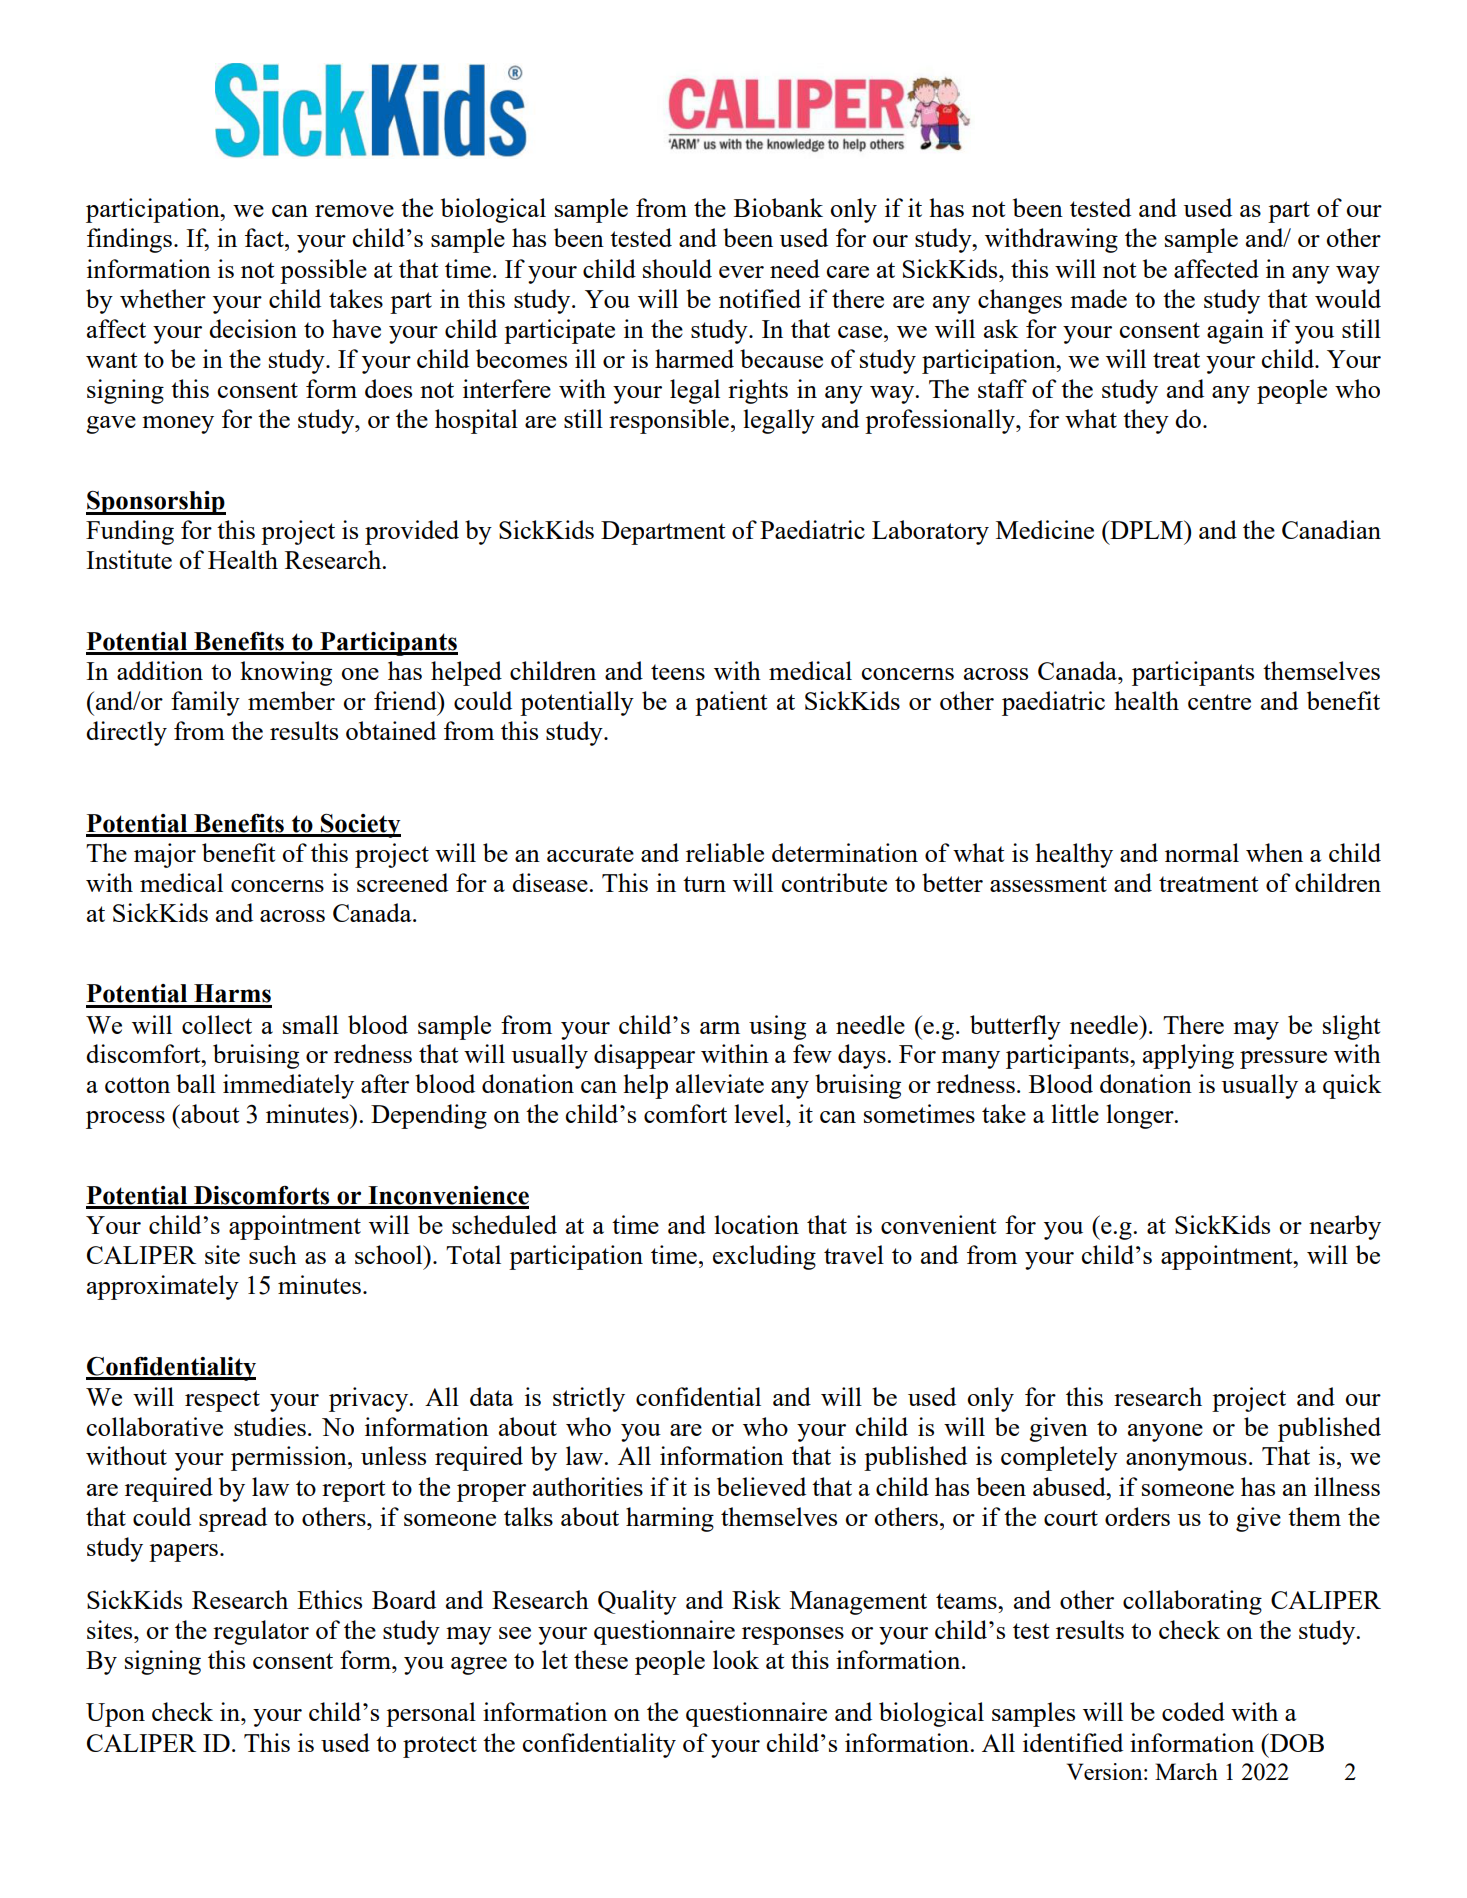  What do you see at coordinates (1098, 298) in the screenshot?
I see `made` at bounding box center [1098, 298].
